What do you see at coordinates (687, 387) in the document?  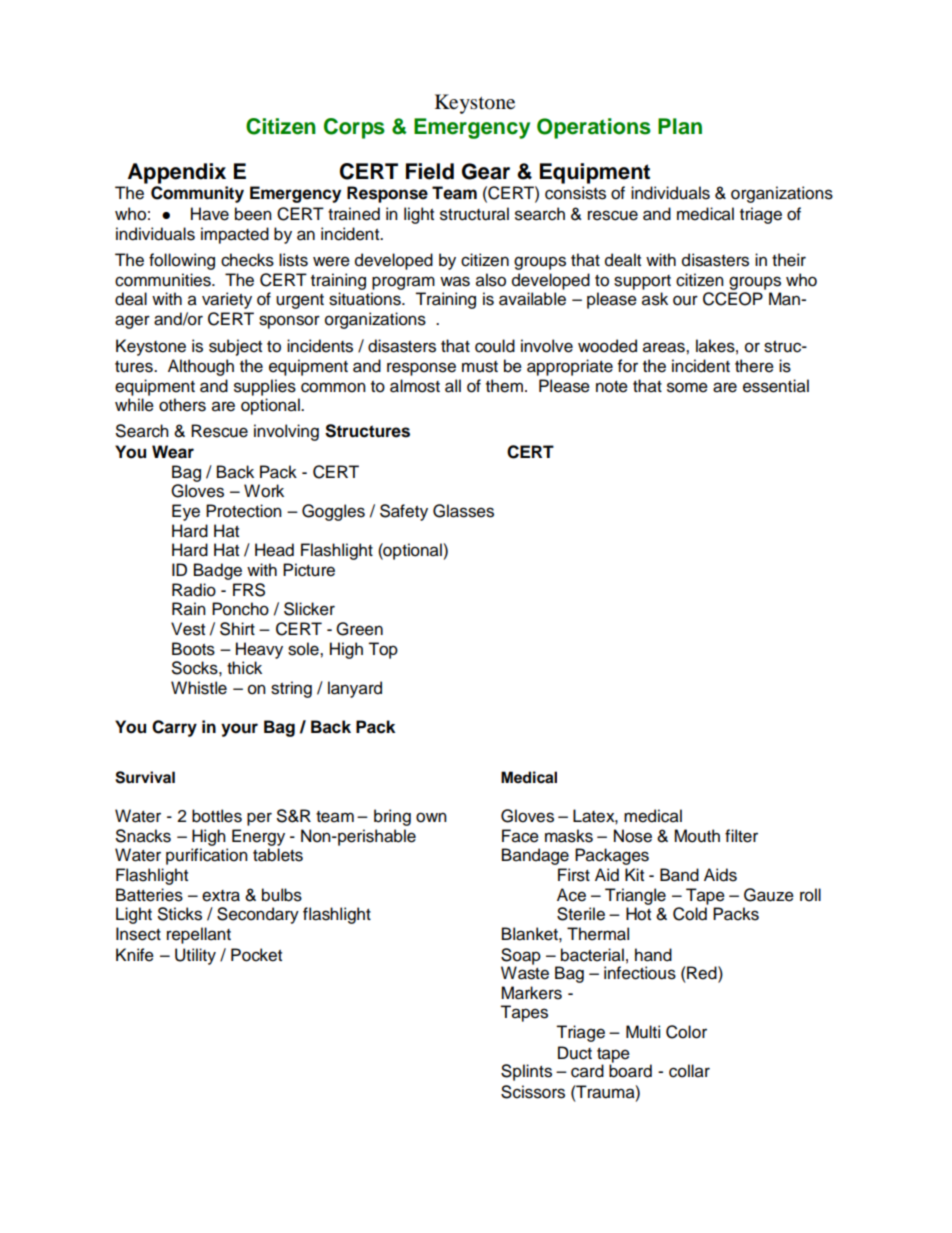 I see `some` at bounding box center [687, 387].
